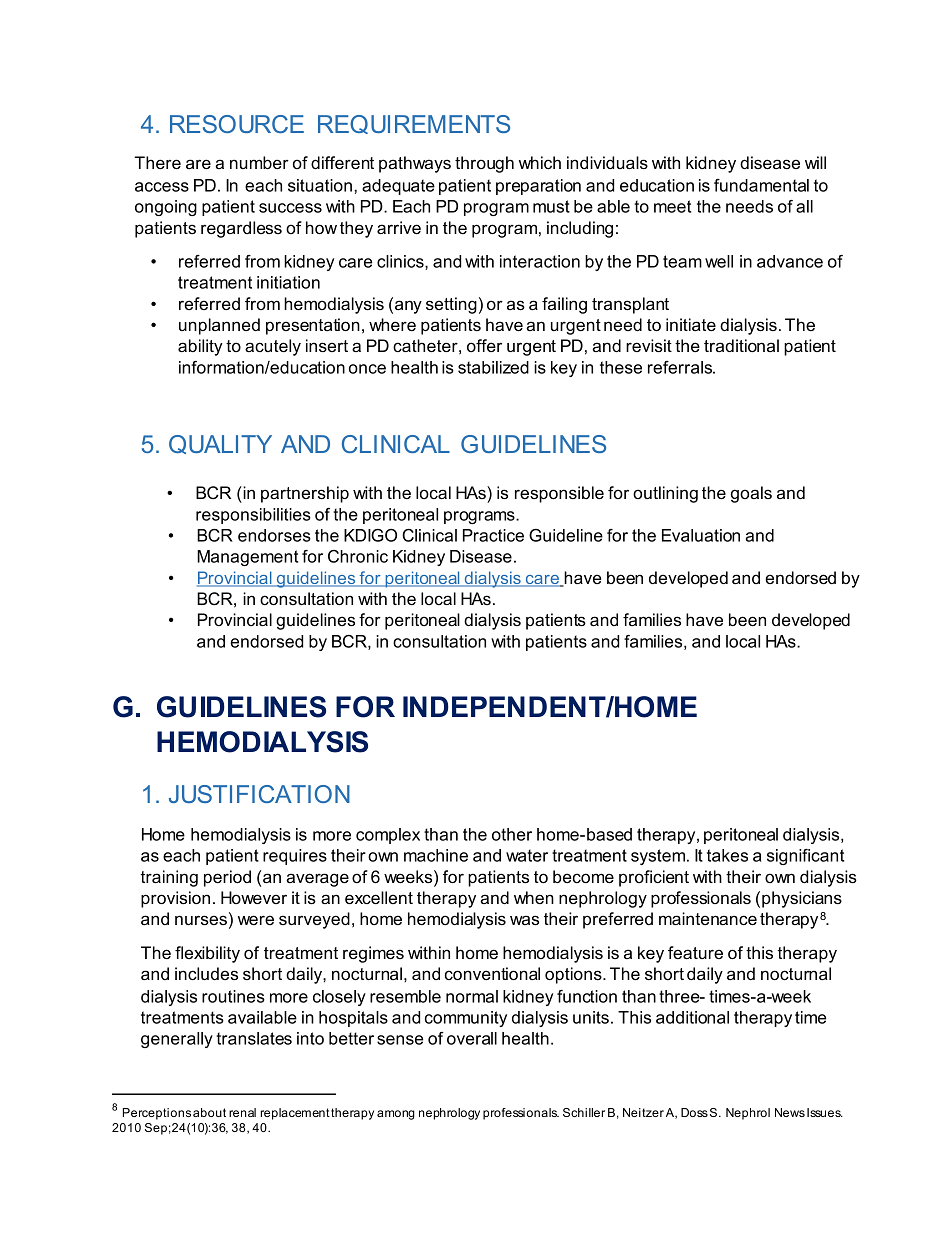 The width and height of the image is (952, 1233). Describe the element at coordinates (247, 558) in the image. I see `Management` at that location.
